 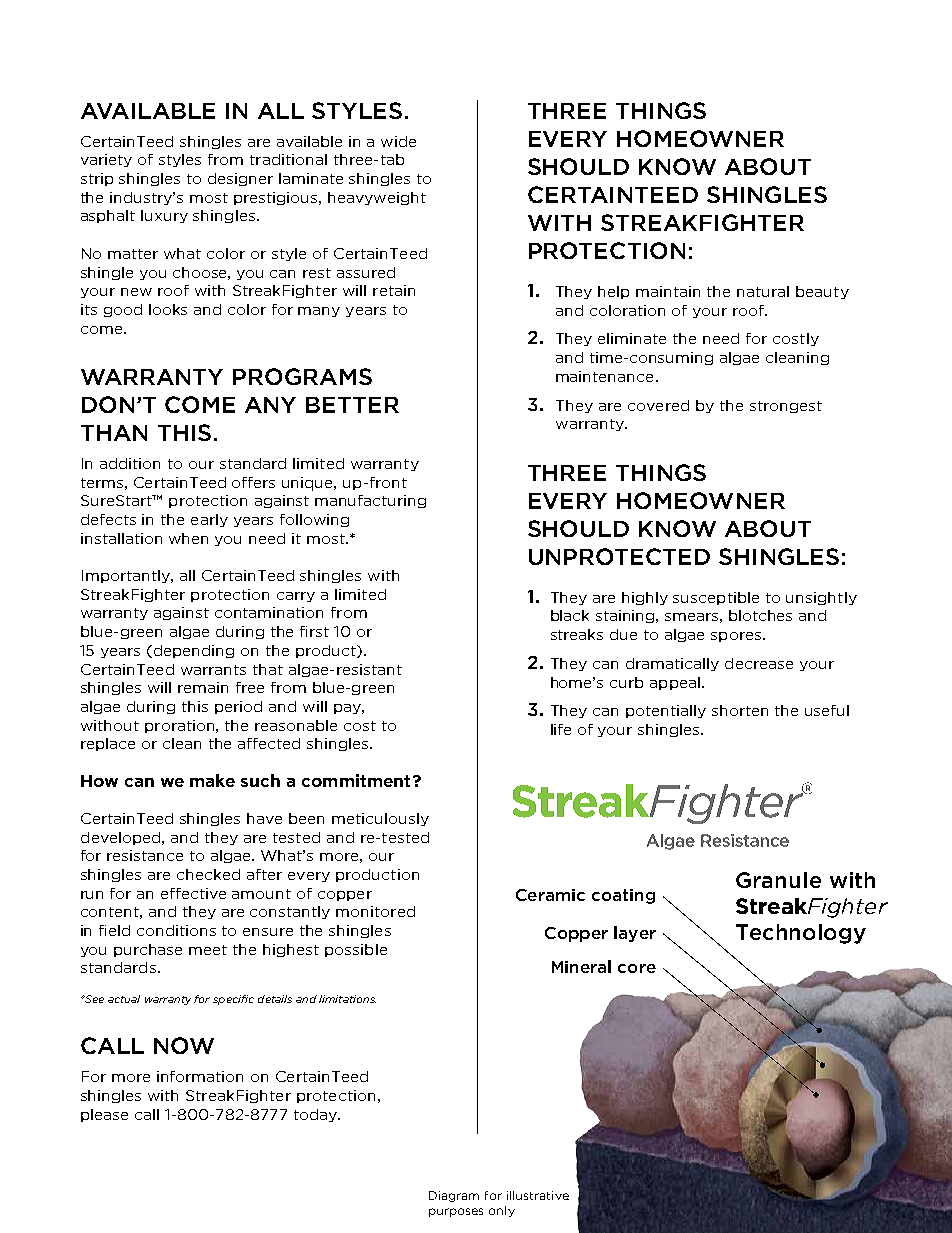 I want to click on please, so click(x=104, y=1115).
